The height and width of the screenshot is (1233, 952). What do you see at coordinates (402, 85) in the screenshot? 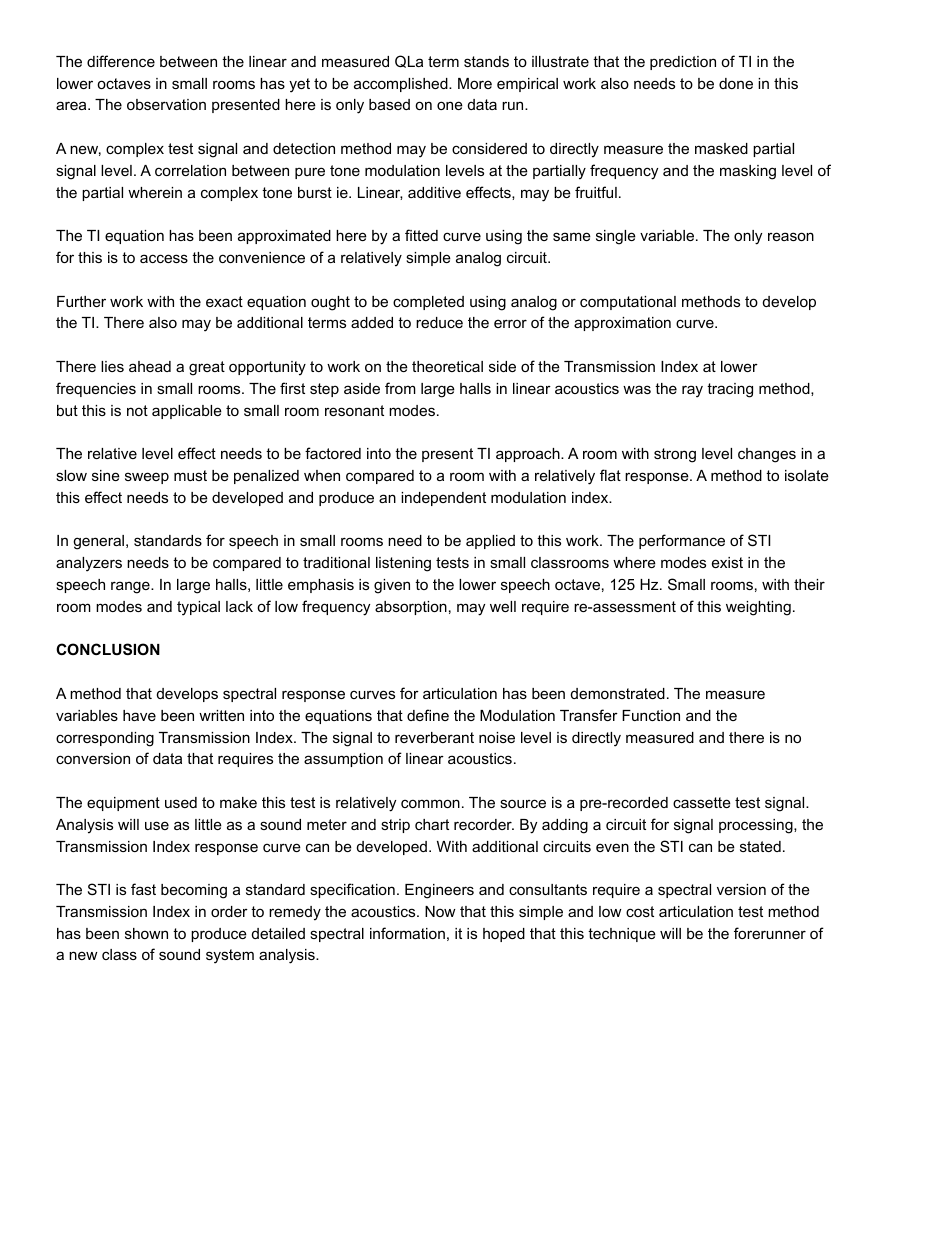
I see `accomplished` at bounding box center [402, 85].
